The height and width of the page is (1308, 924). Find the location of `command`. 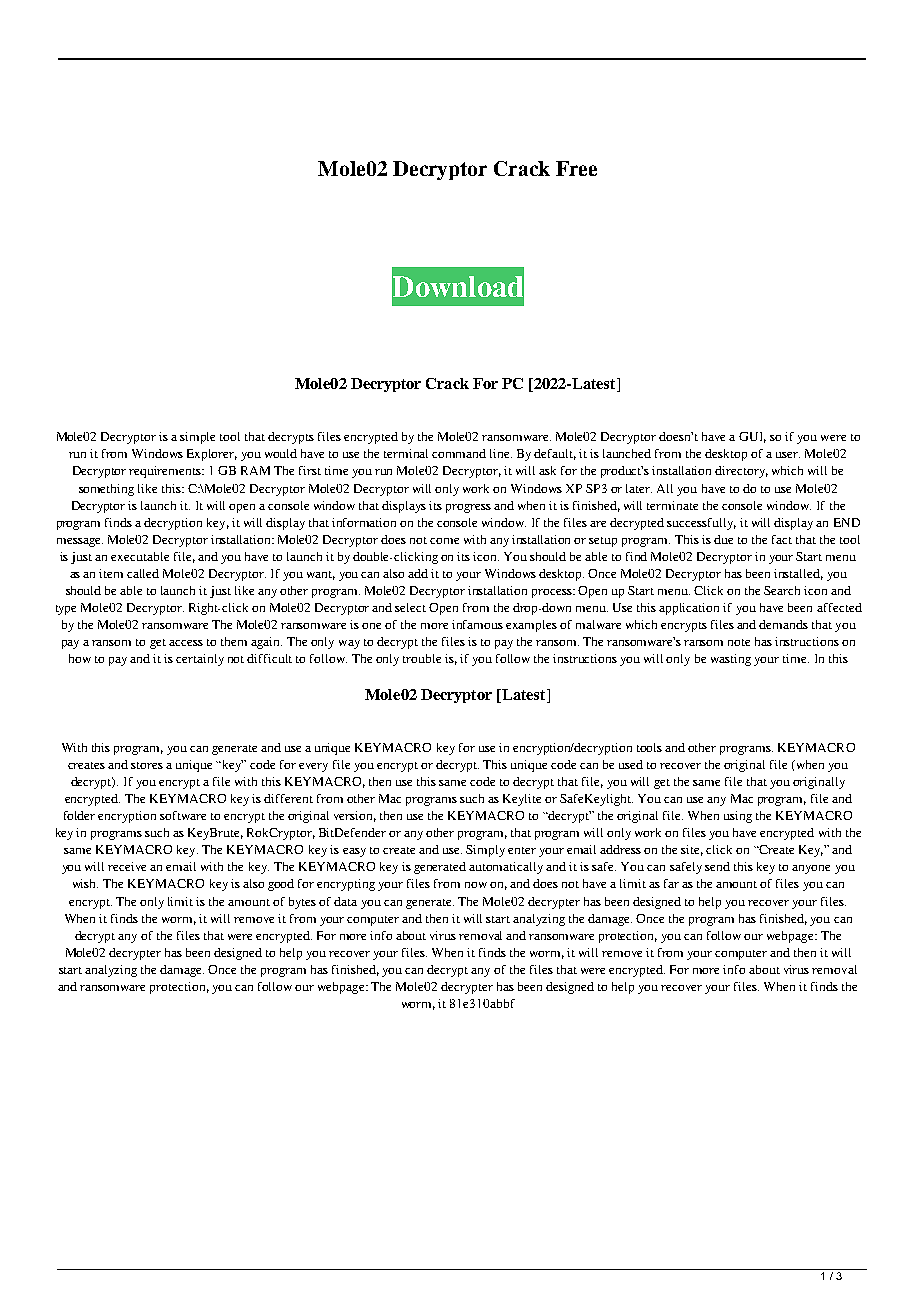

command is located at coordinates (459, 453).
